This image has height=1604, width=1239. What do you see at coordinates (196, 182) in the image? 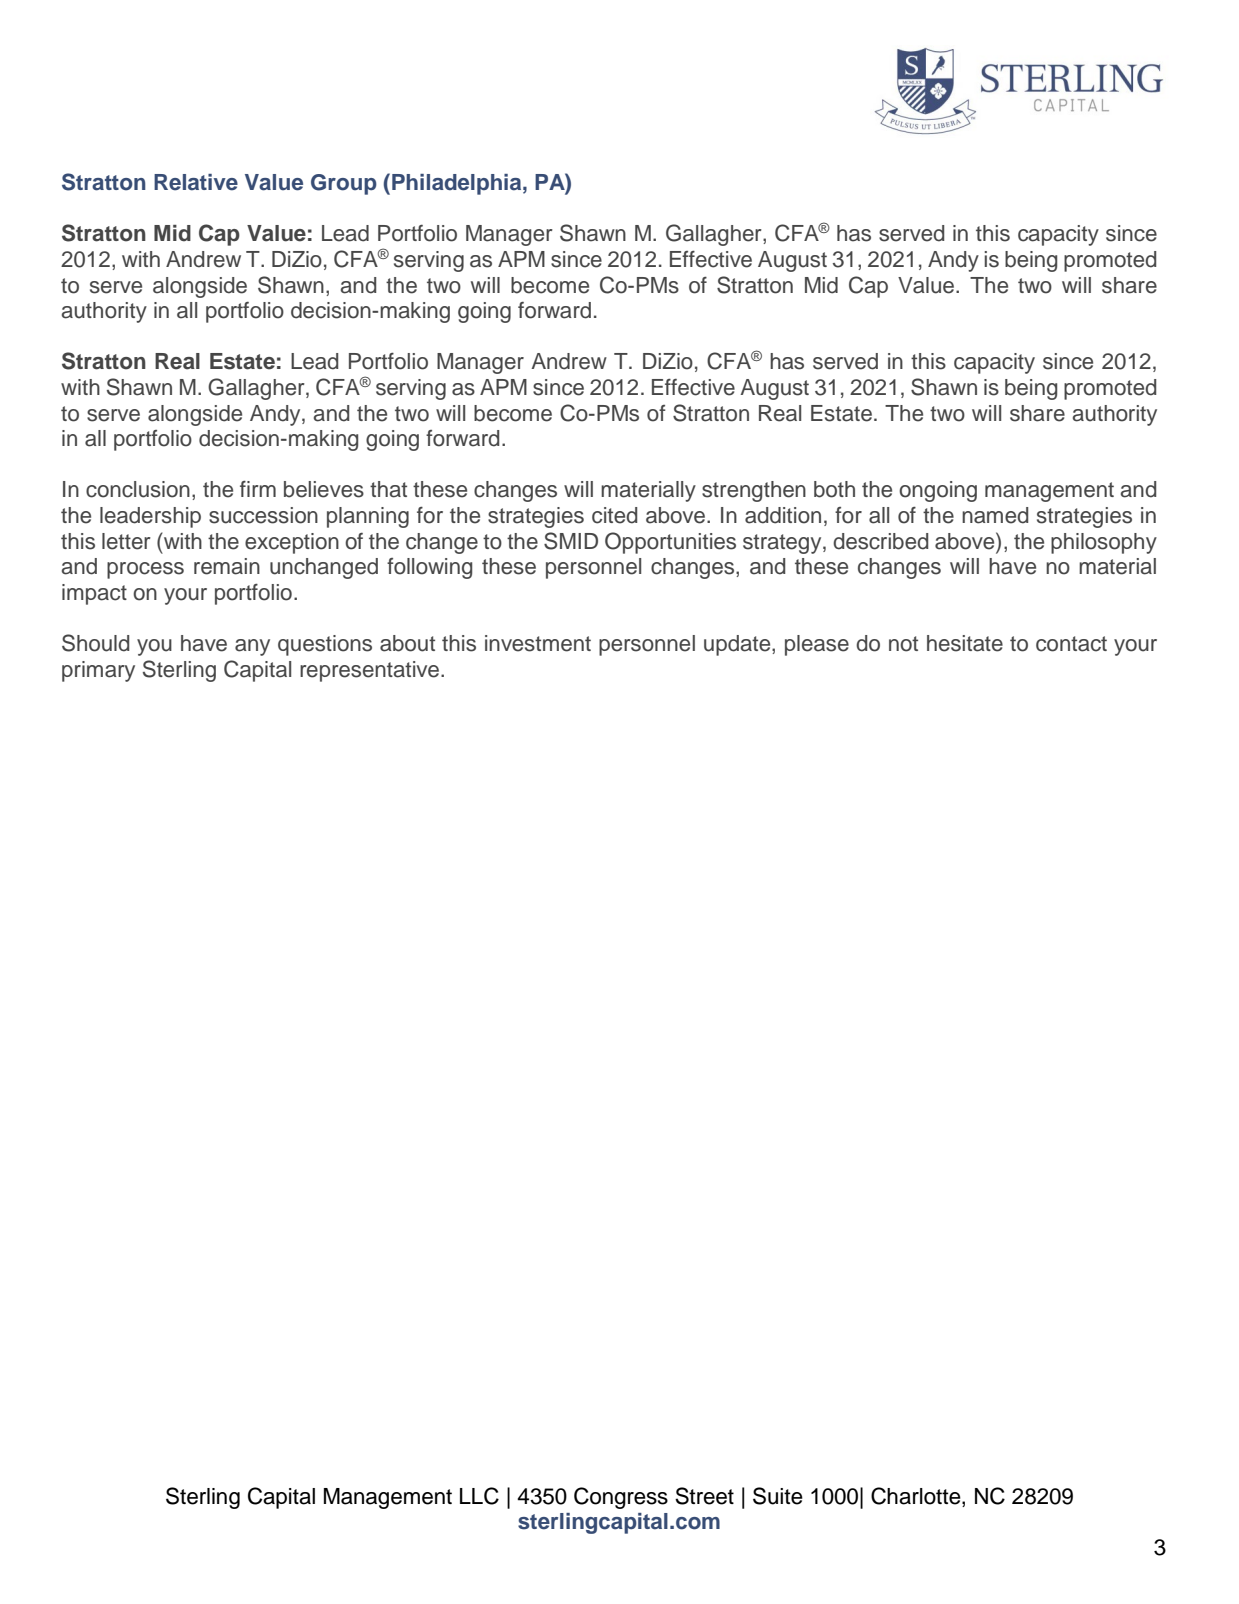
I see `Relative` at bounding box center [196, 182].
